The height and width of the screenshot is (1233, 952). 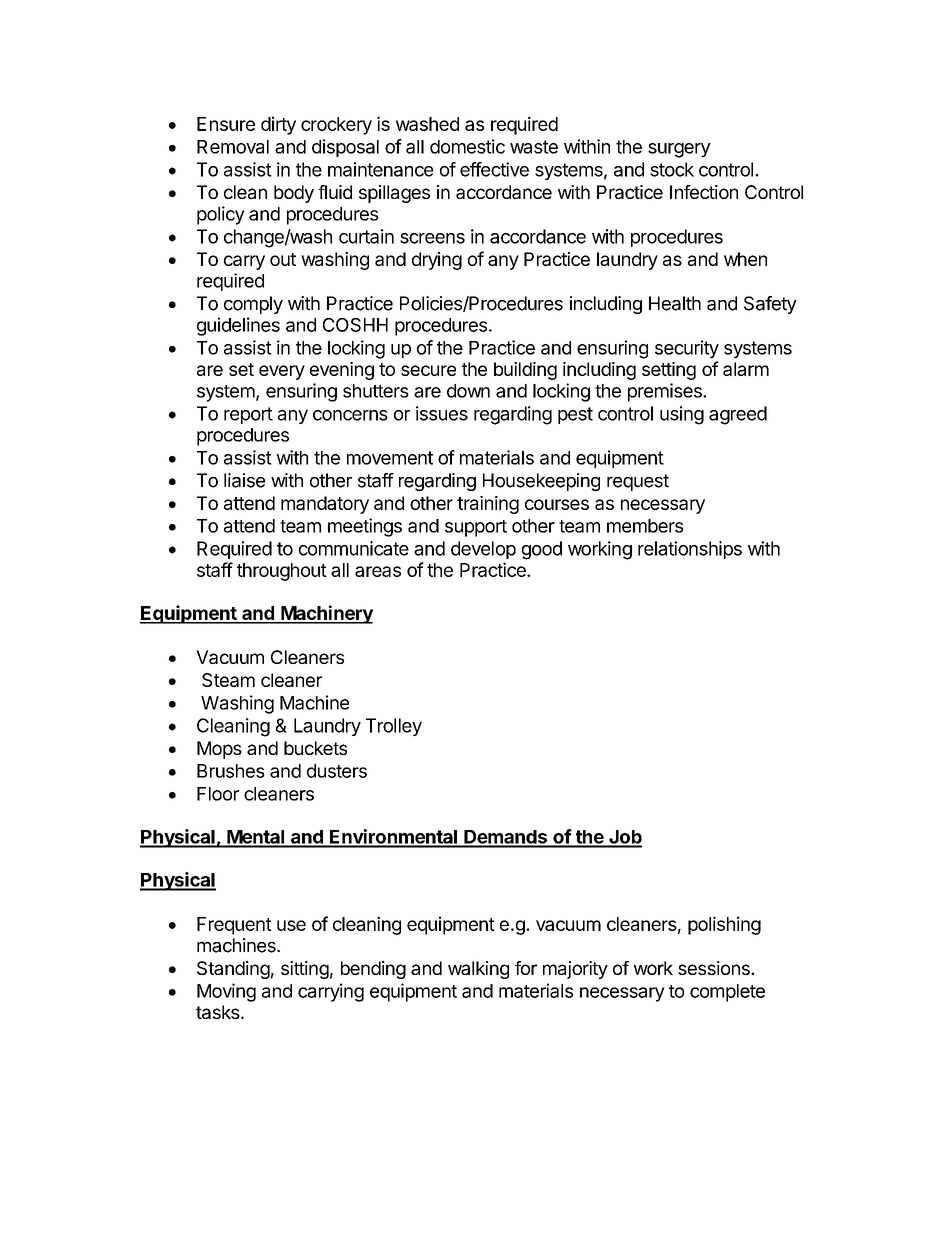 I want to click on dirty, so click(x=278, y=125).
